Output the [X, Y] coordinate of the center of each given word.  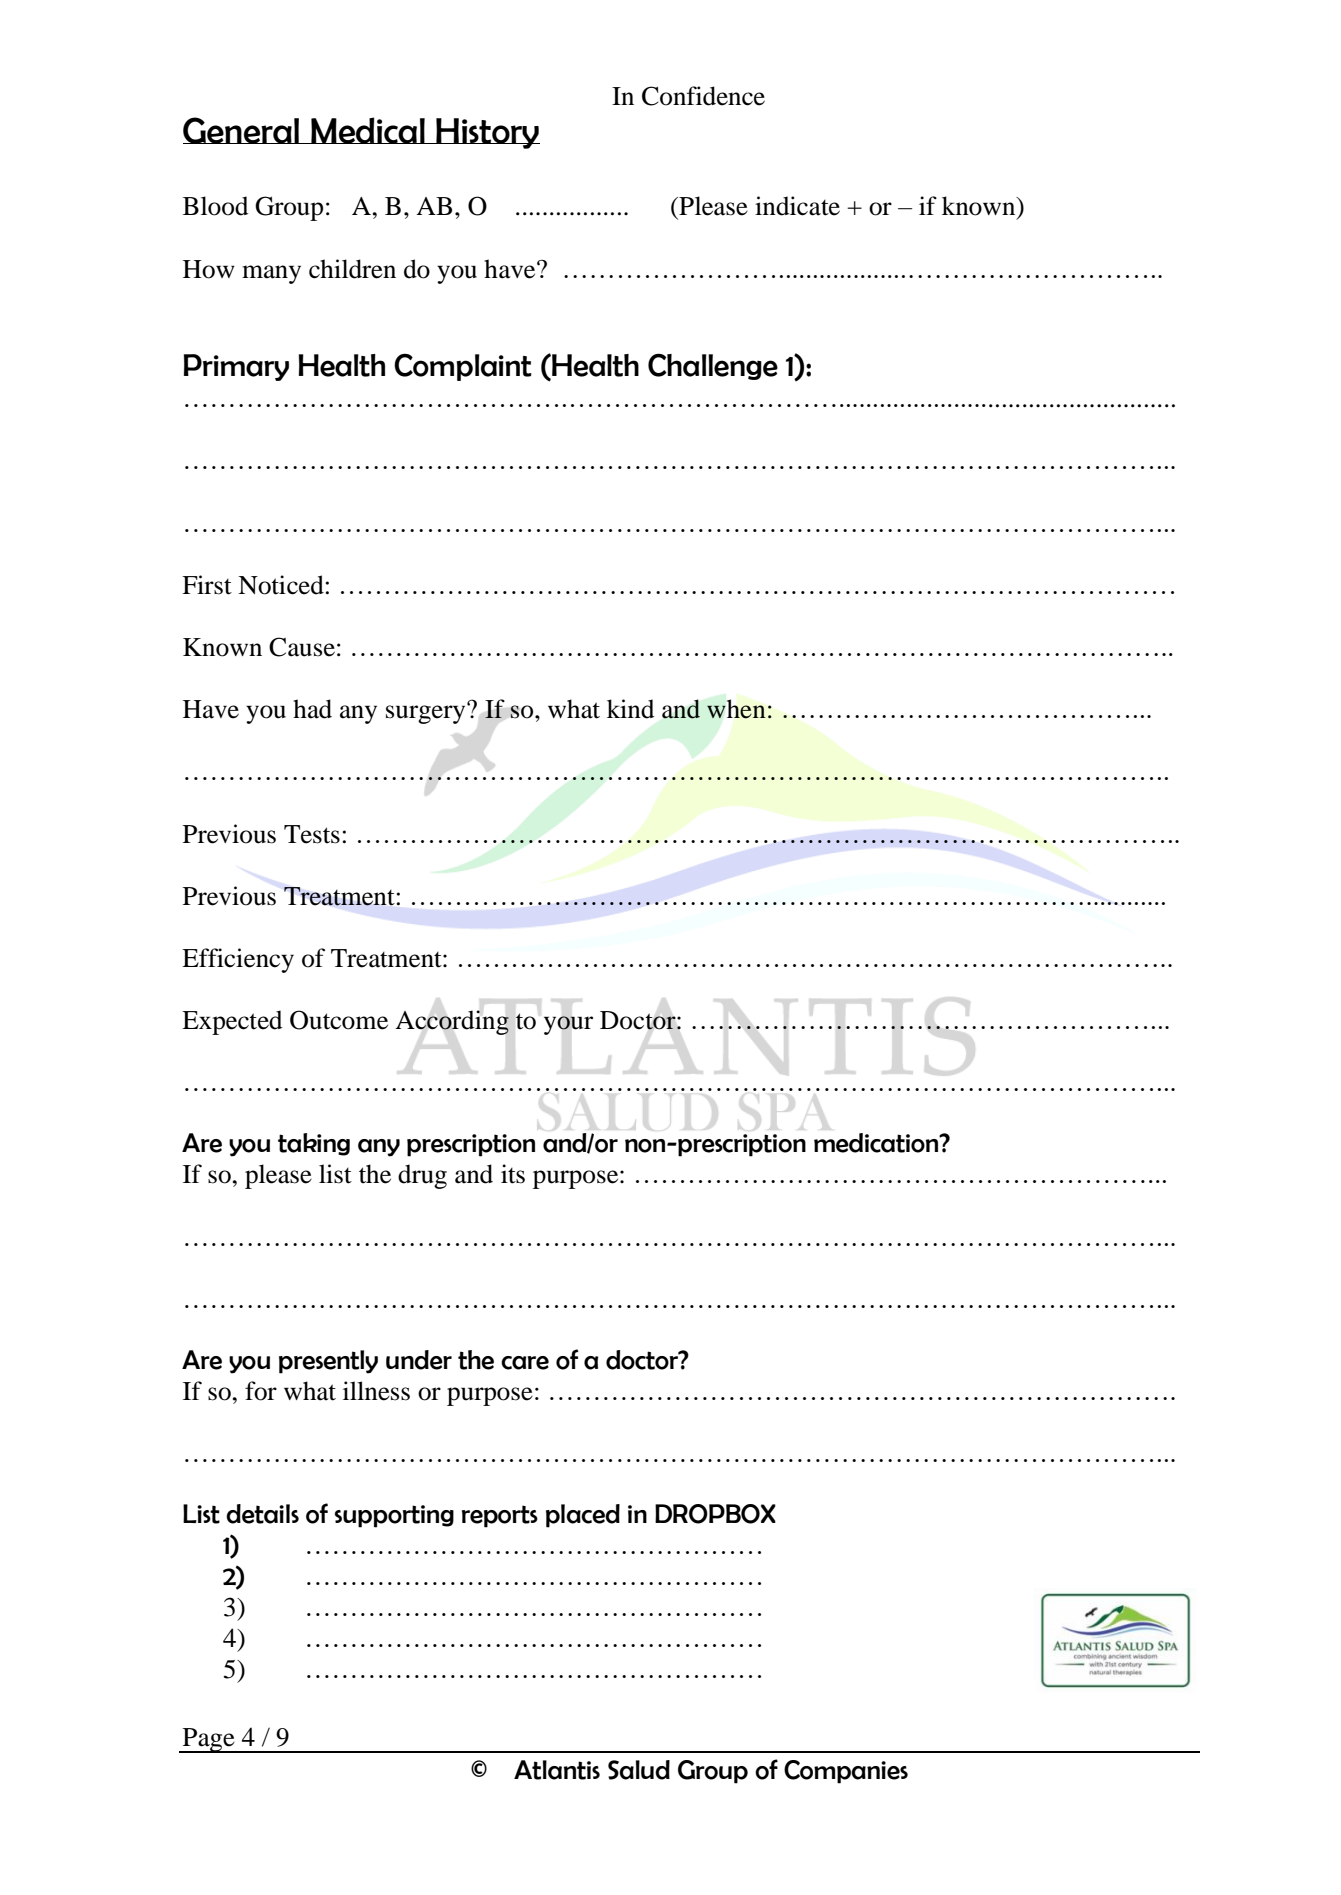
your [568, 1025]
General [242, 130]
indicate [797, 206]
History [487, 133]
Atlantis [557, 1770]
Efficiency [238, 960]
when [736, 709]
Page [209, 1740]
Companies [846, 1772]
